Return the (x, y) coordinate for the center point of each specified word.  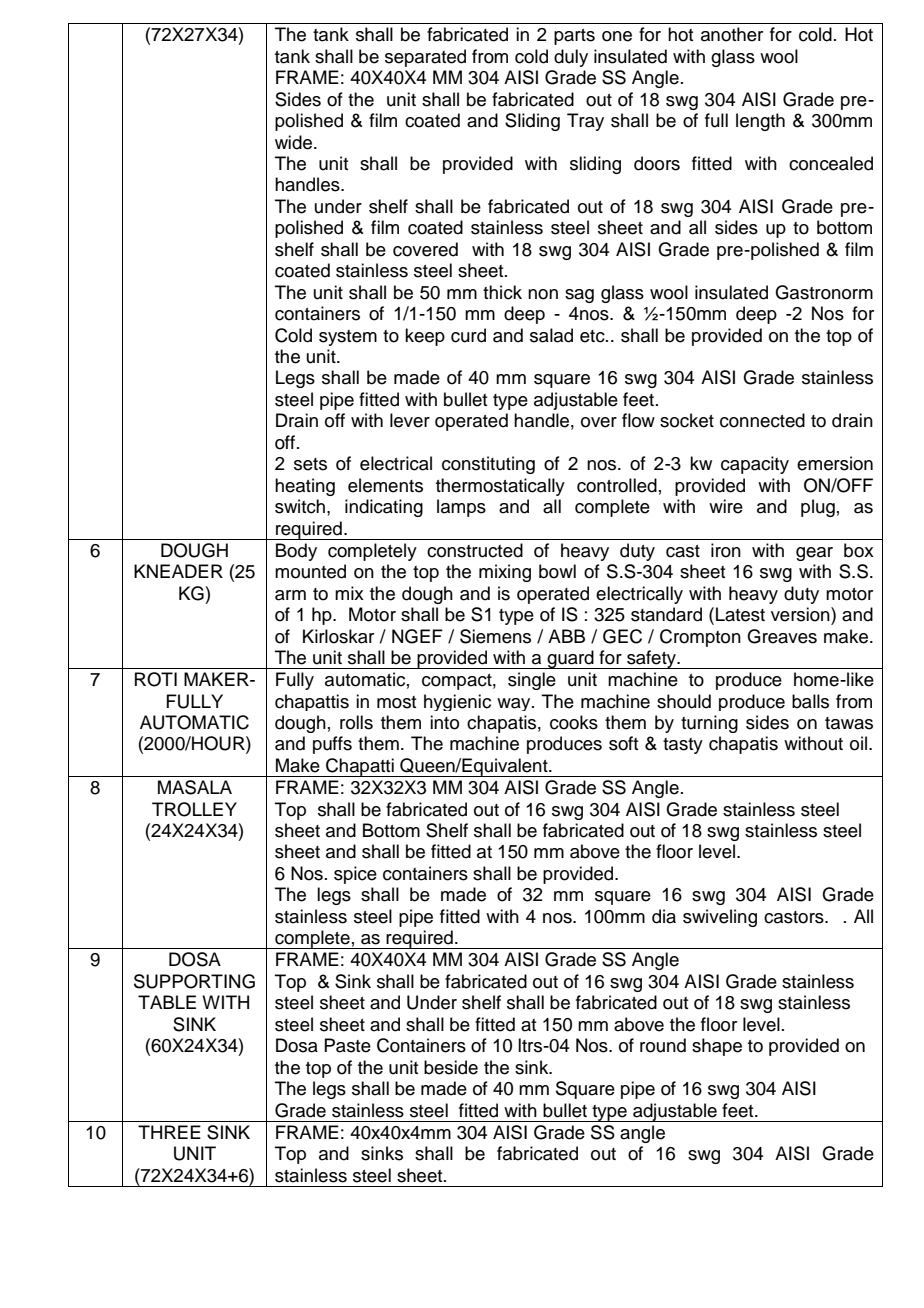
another (732, 34)
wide (295, 142)
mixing (505, 573)
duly (571, 58)
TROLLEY (194, 809)
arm (290, 595)
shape (717, 1047)
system (348, 338)
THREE (169, 1132)
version (801, 614)
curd (468, 335)
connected (762, 420)
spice (355, 875)
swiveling (720, 918)
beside (451, 1067)
